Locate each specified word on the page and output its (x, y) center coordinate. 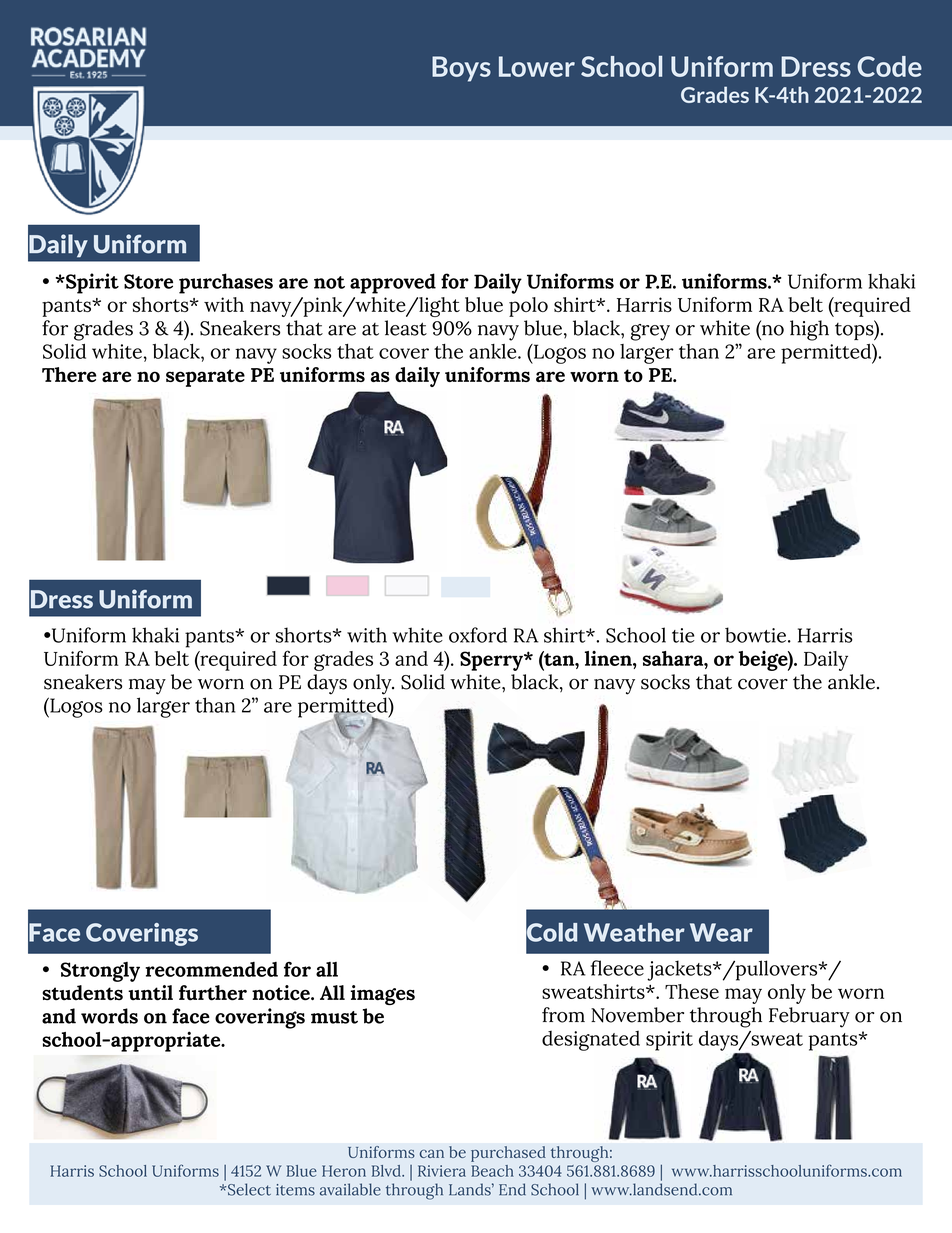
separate (205, 378)
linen (609, 658)
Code (889, 66)
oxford (478, 635)
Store (148, 281)
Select (248, 1189)
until (150, 993)
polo (528, 307)
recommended (211, 969)
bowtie (755, 635)
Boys (461, 69)
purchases (226, 283)
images (382, 995)
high (809, 330)
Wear (721, 932)
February (809, 1017)
